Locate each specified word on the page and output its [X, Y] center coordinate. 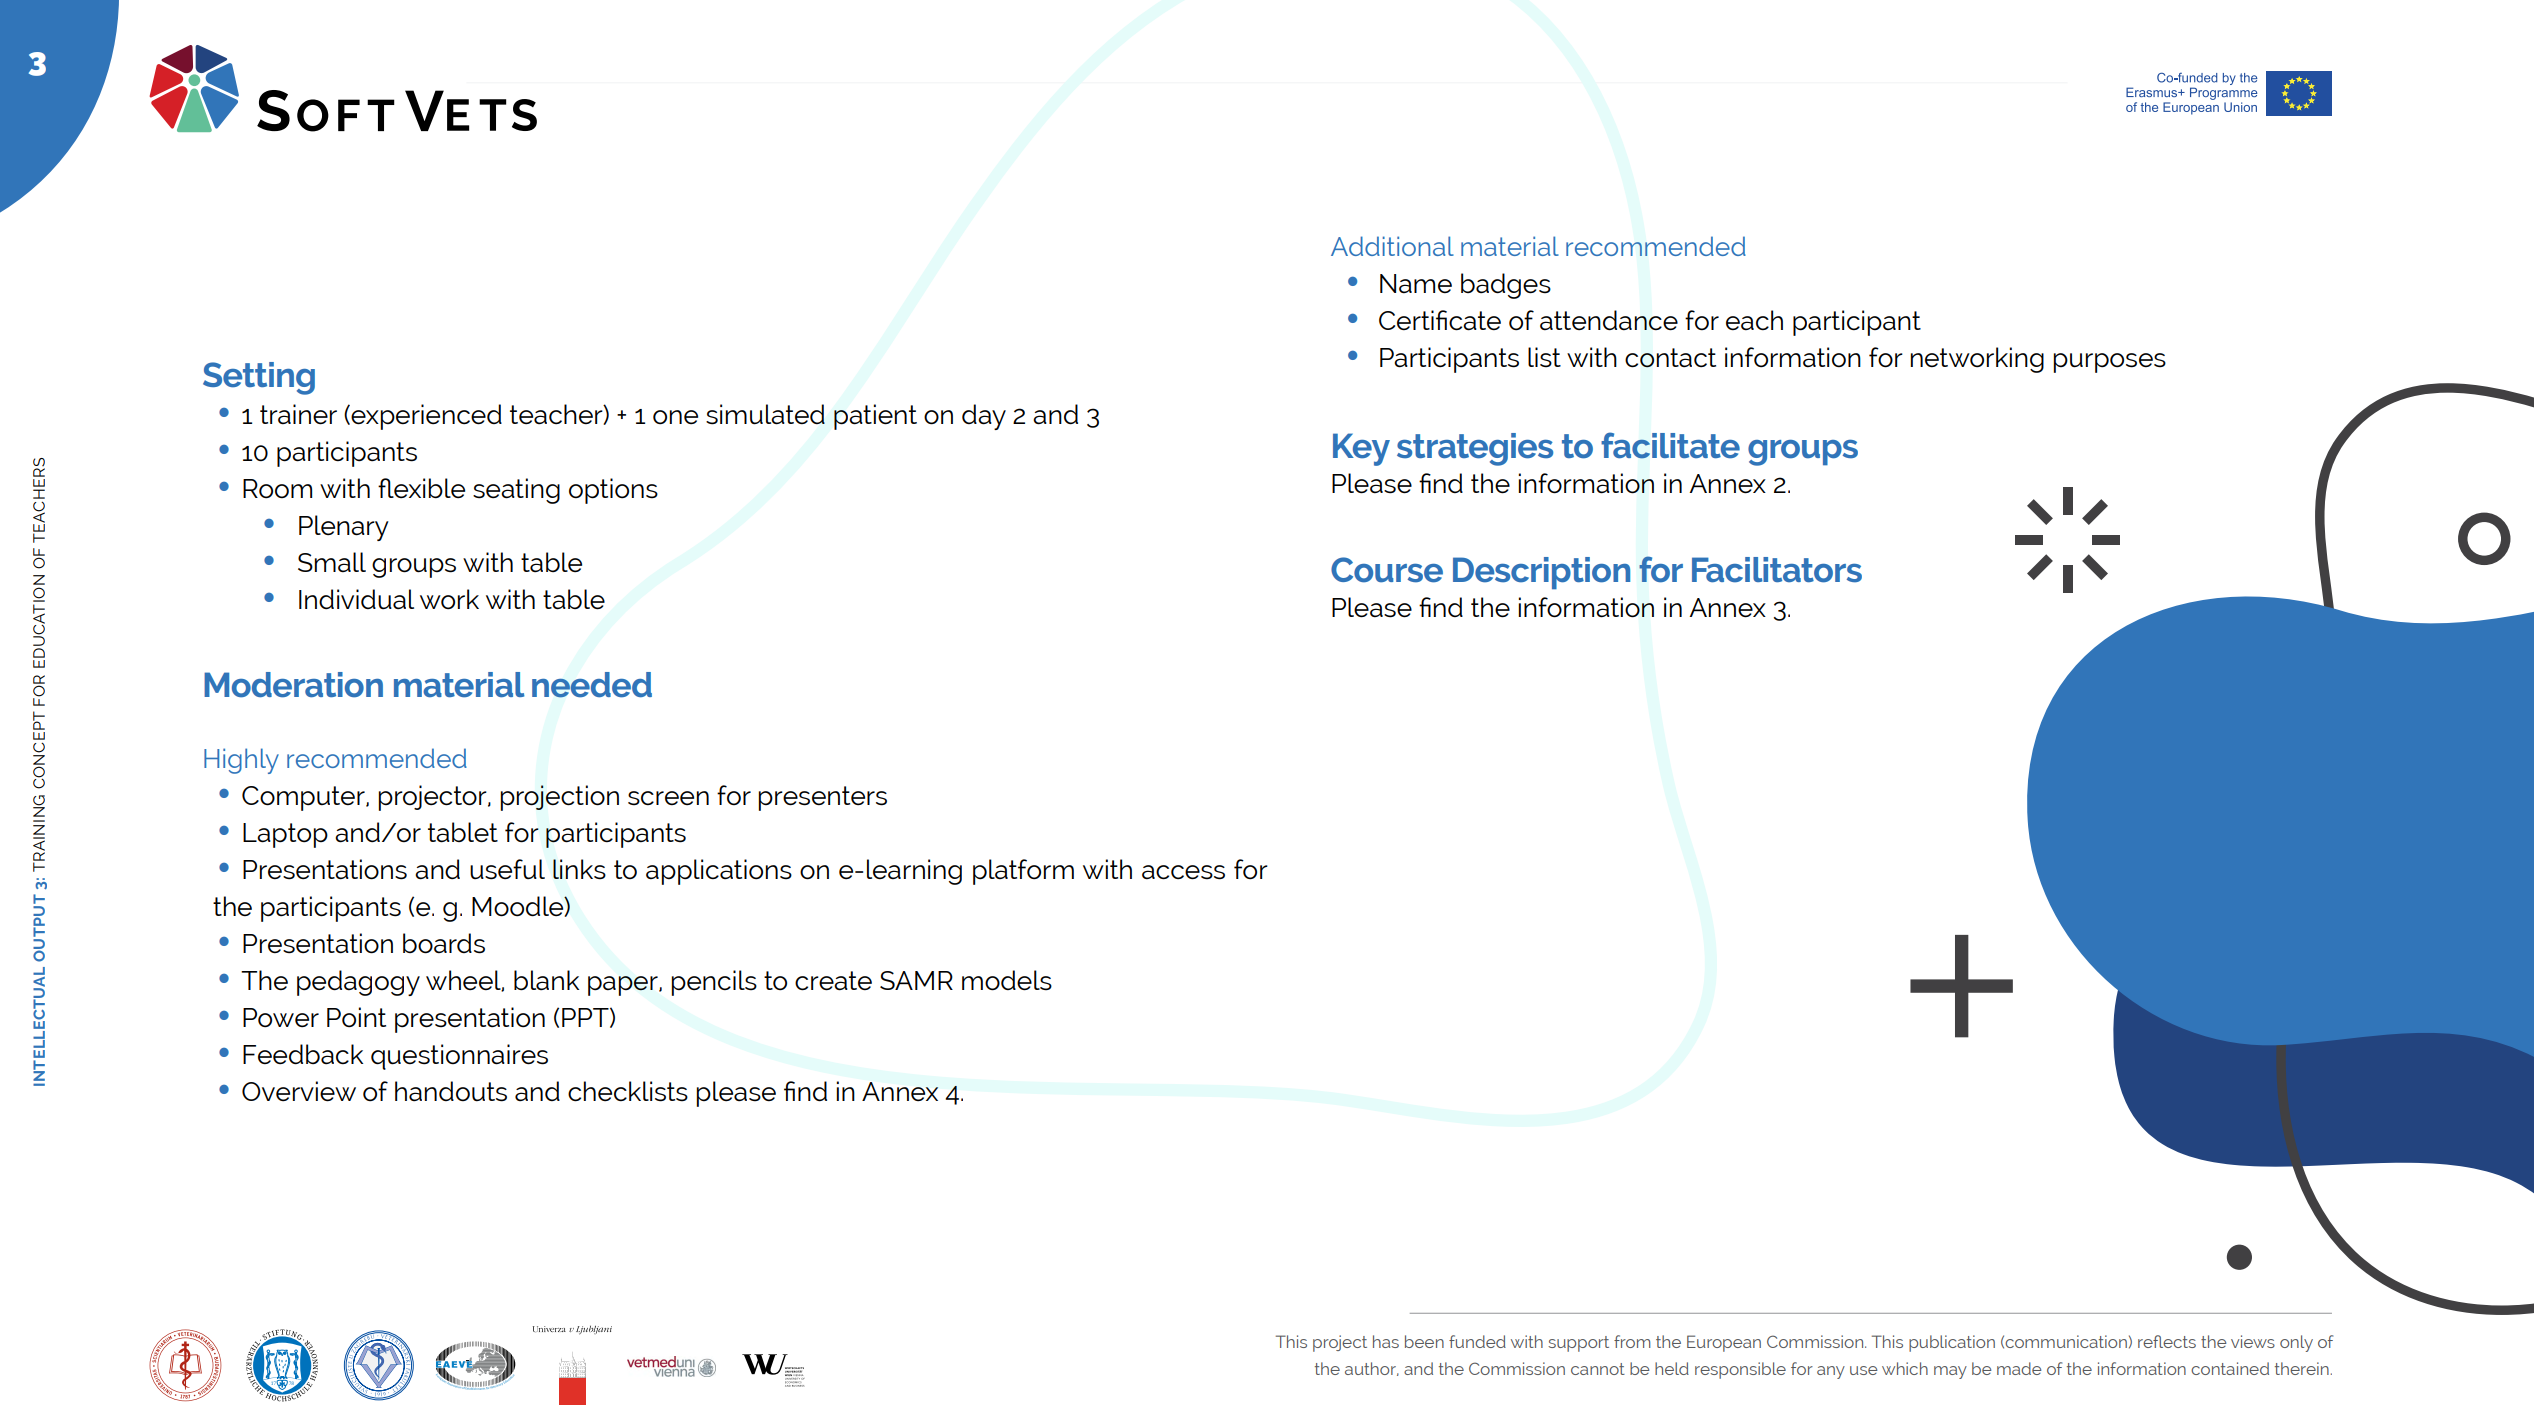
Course [1387, 570]
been [1424, 1341]
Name [1416, 284]
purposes [2109, 363]
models [1007, 980]
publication [1952, 1343]
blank [546, 980]
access [1183, 872]
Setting [259, 378]
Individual [356, 599]
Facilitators [1777, 570]
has [1386, 1341]
